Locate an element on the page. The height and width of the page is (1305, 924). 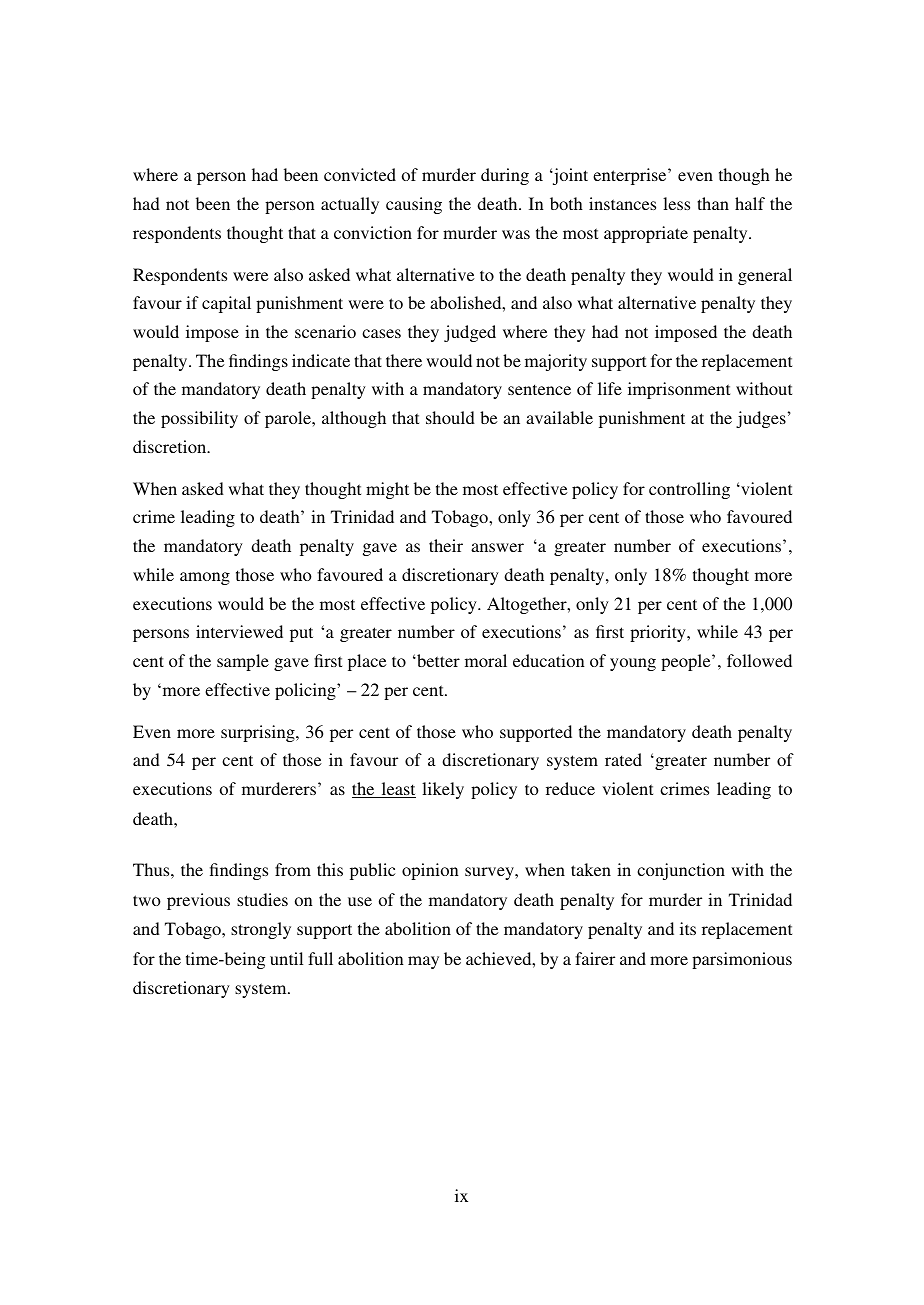
strongly is located at coordinates (261, 930).
